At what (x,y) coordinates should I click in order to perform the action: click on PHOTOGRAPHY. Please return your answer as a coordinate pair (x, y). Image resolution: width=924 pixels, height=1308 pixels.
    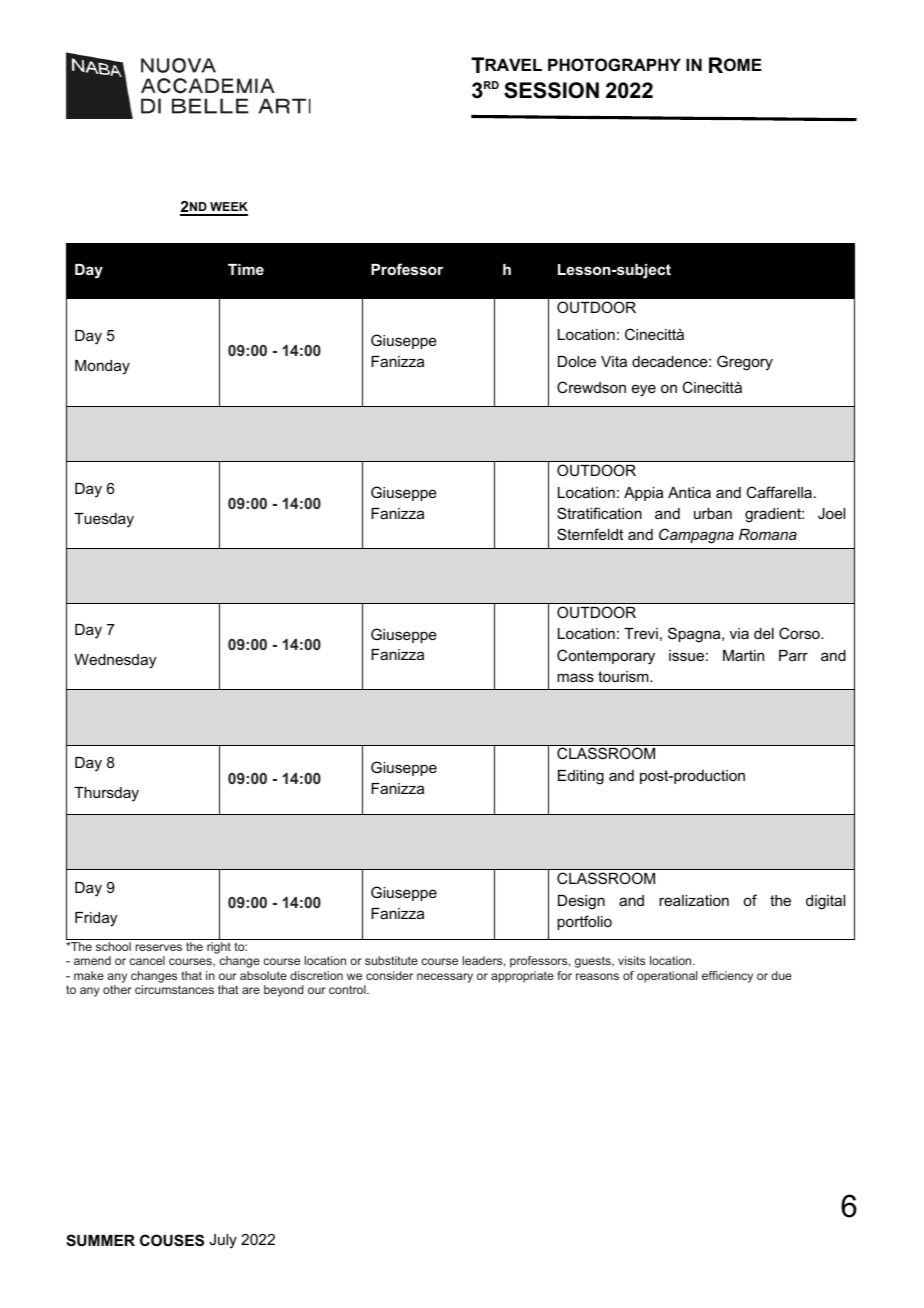
    Looking at the image, I should click on (614, 64).
